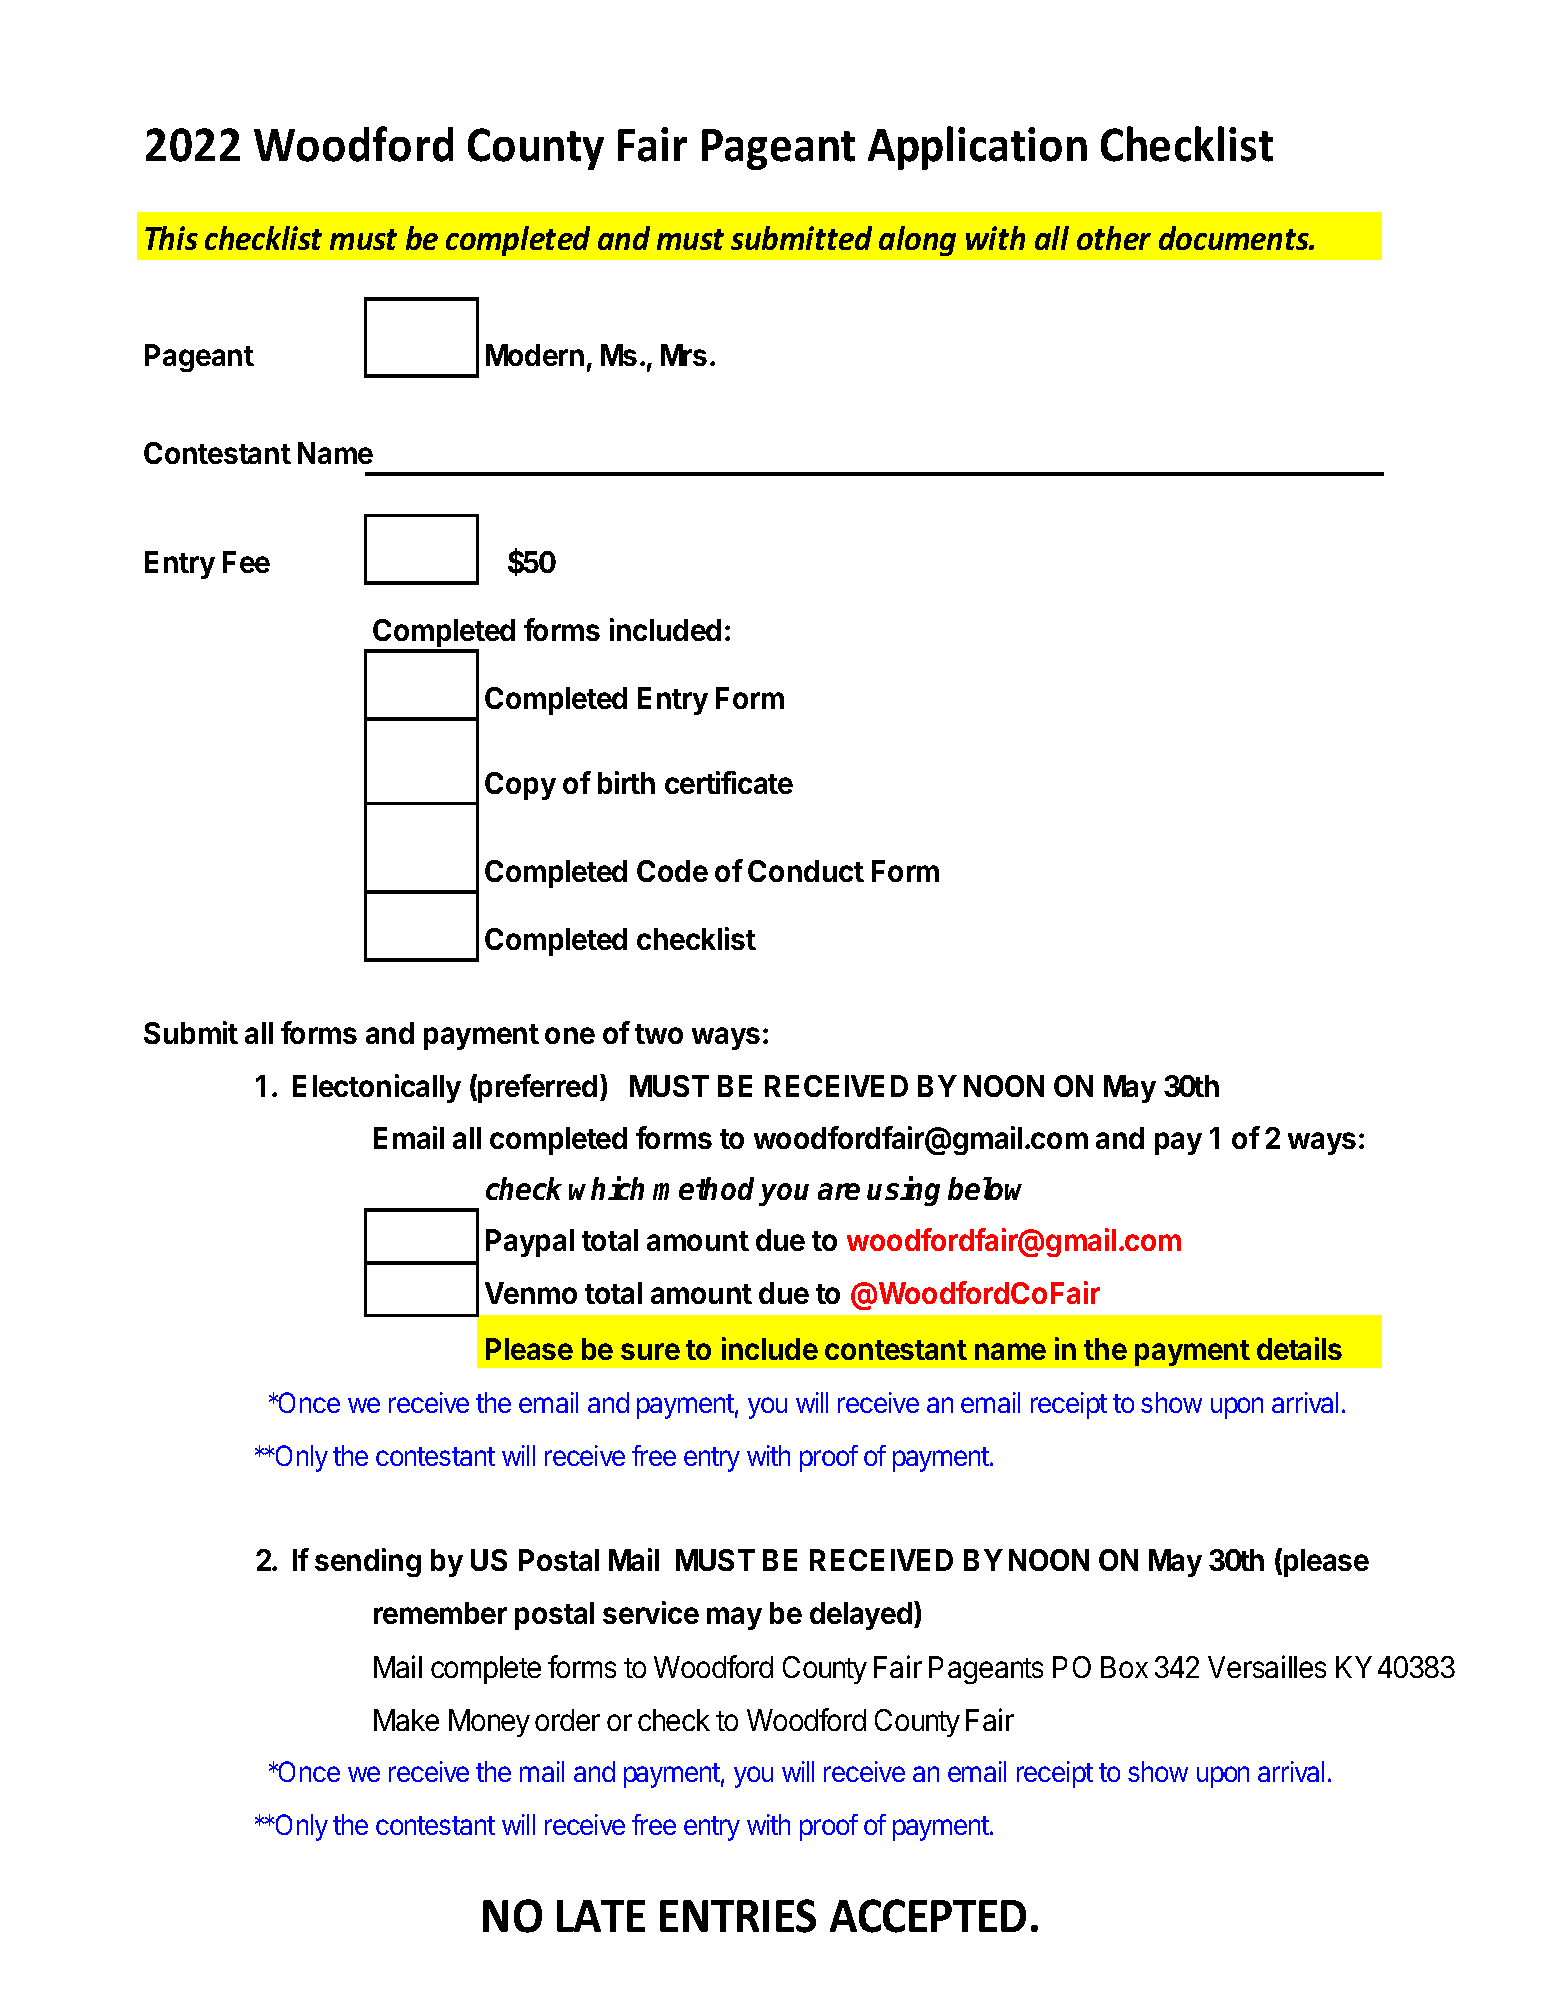  What do you see at coordinates (1114, 238) in the screenshot?
I see `other` at bounding box center [1114, 238].
